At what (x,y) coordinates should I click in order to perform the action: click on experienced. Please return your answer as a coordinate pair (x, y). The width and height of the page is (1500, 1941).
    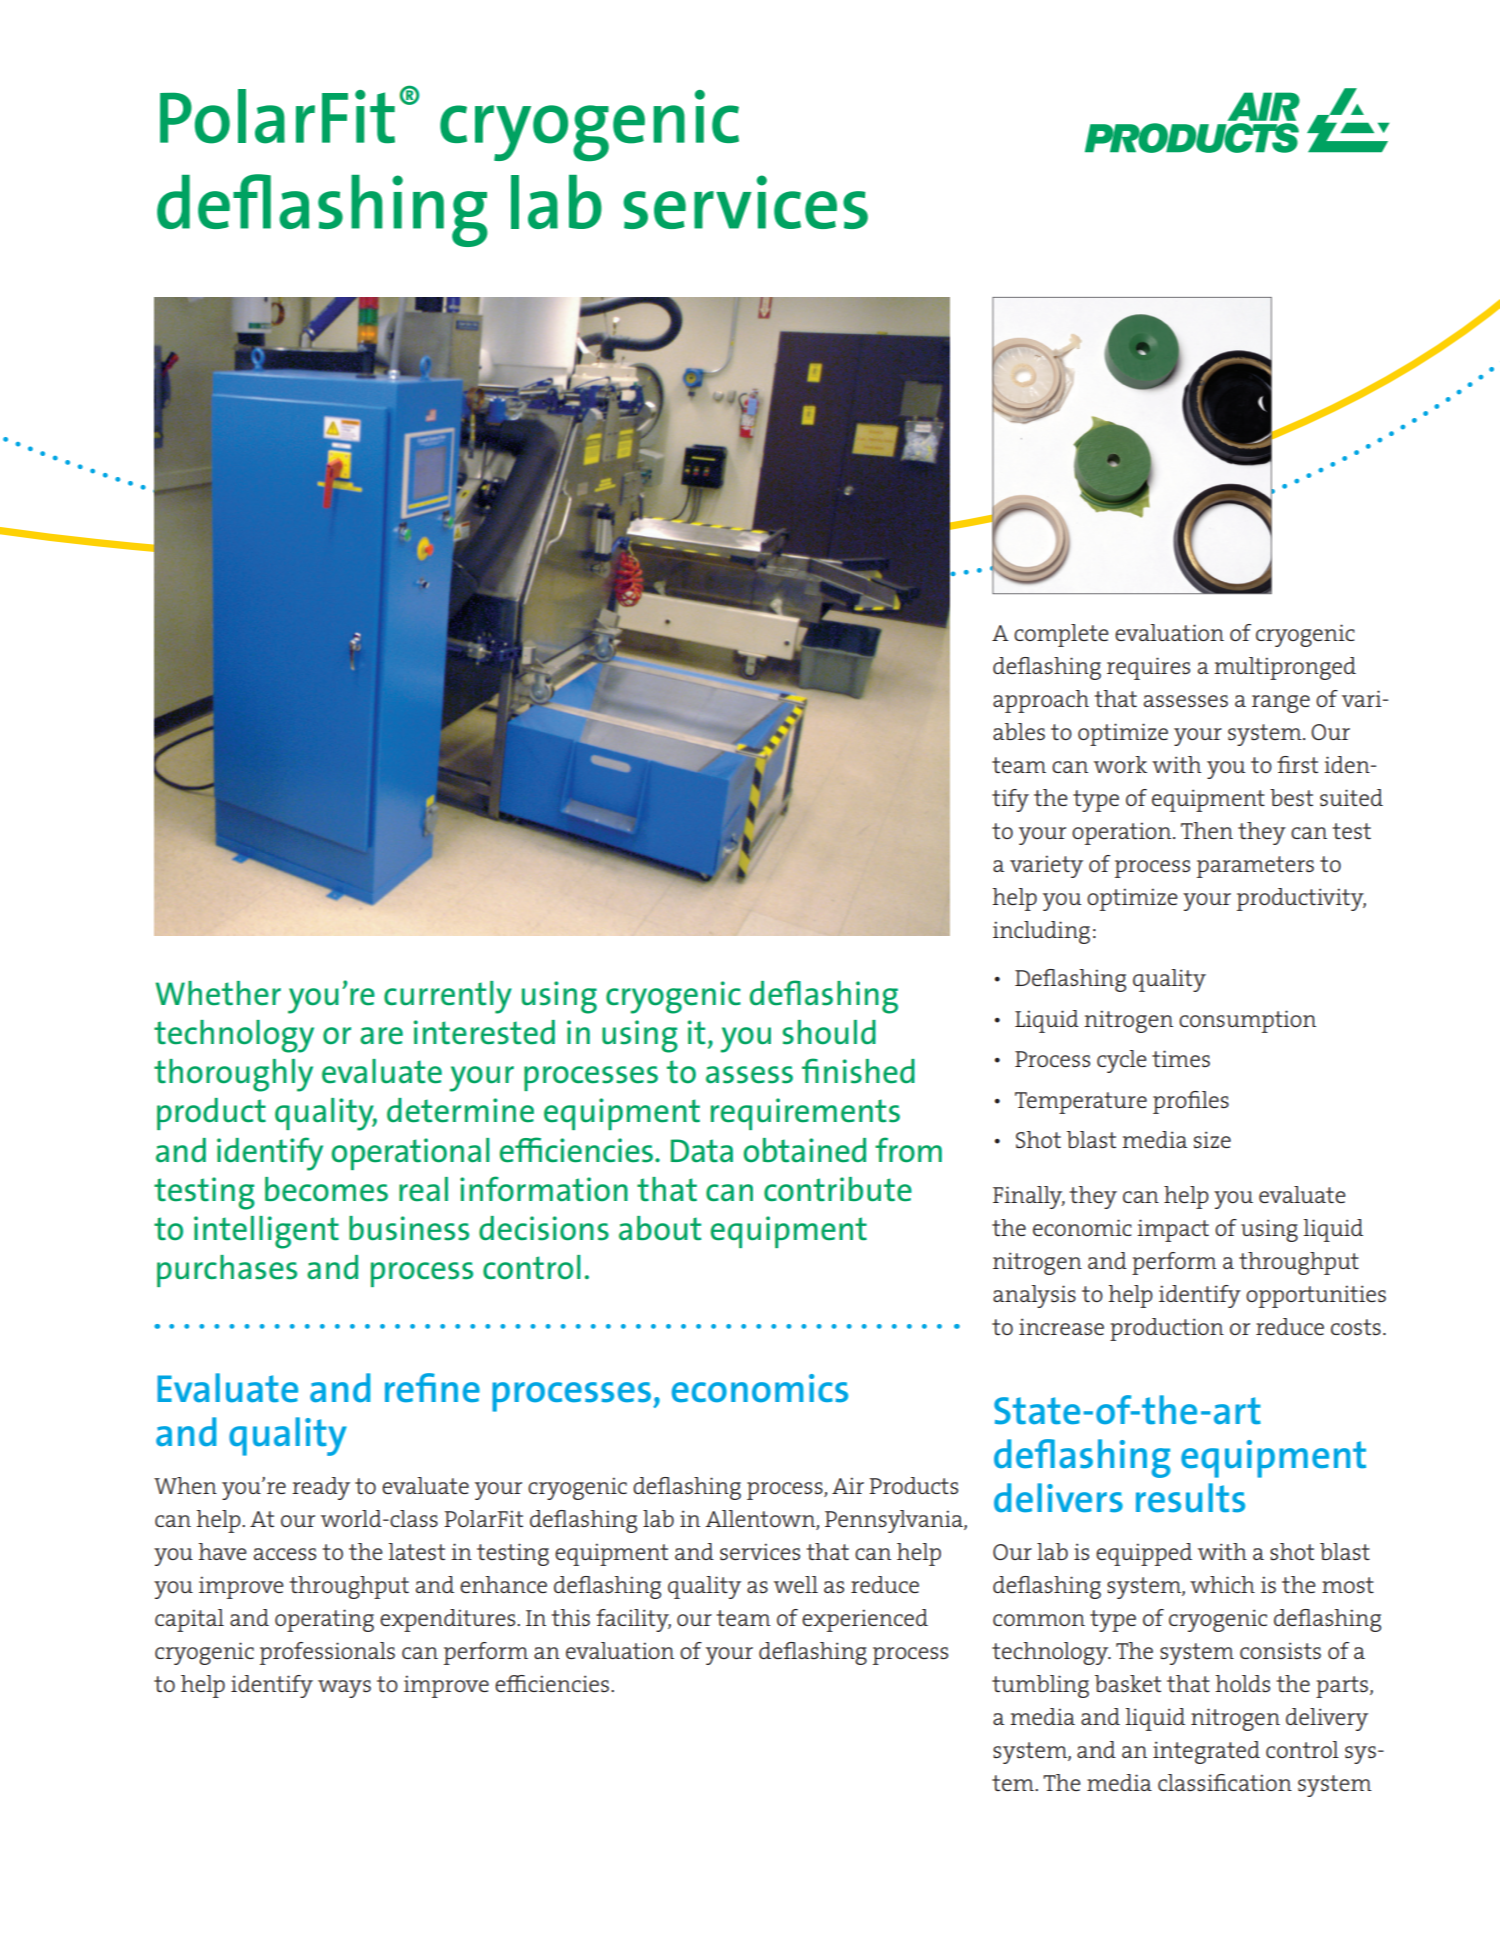
    Looking at the image, I should click on (865, 1620).
